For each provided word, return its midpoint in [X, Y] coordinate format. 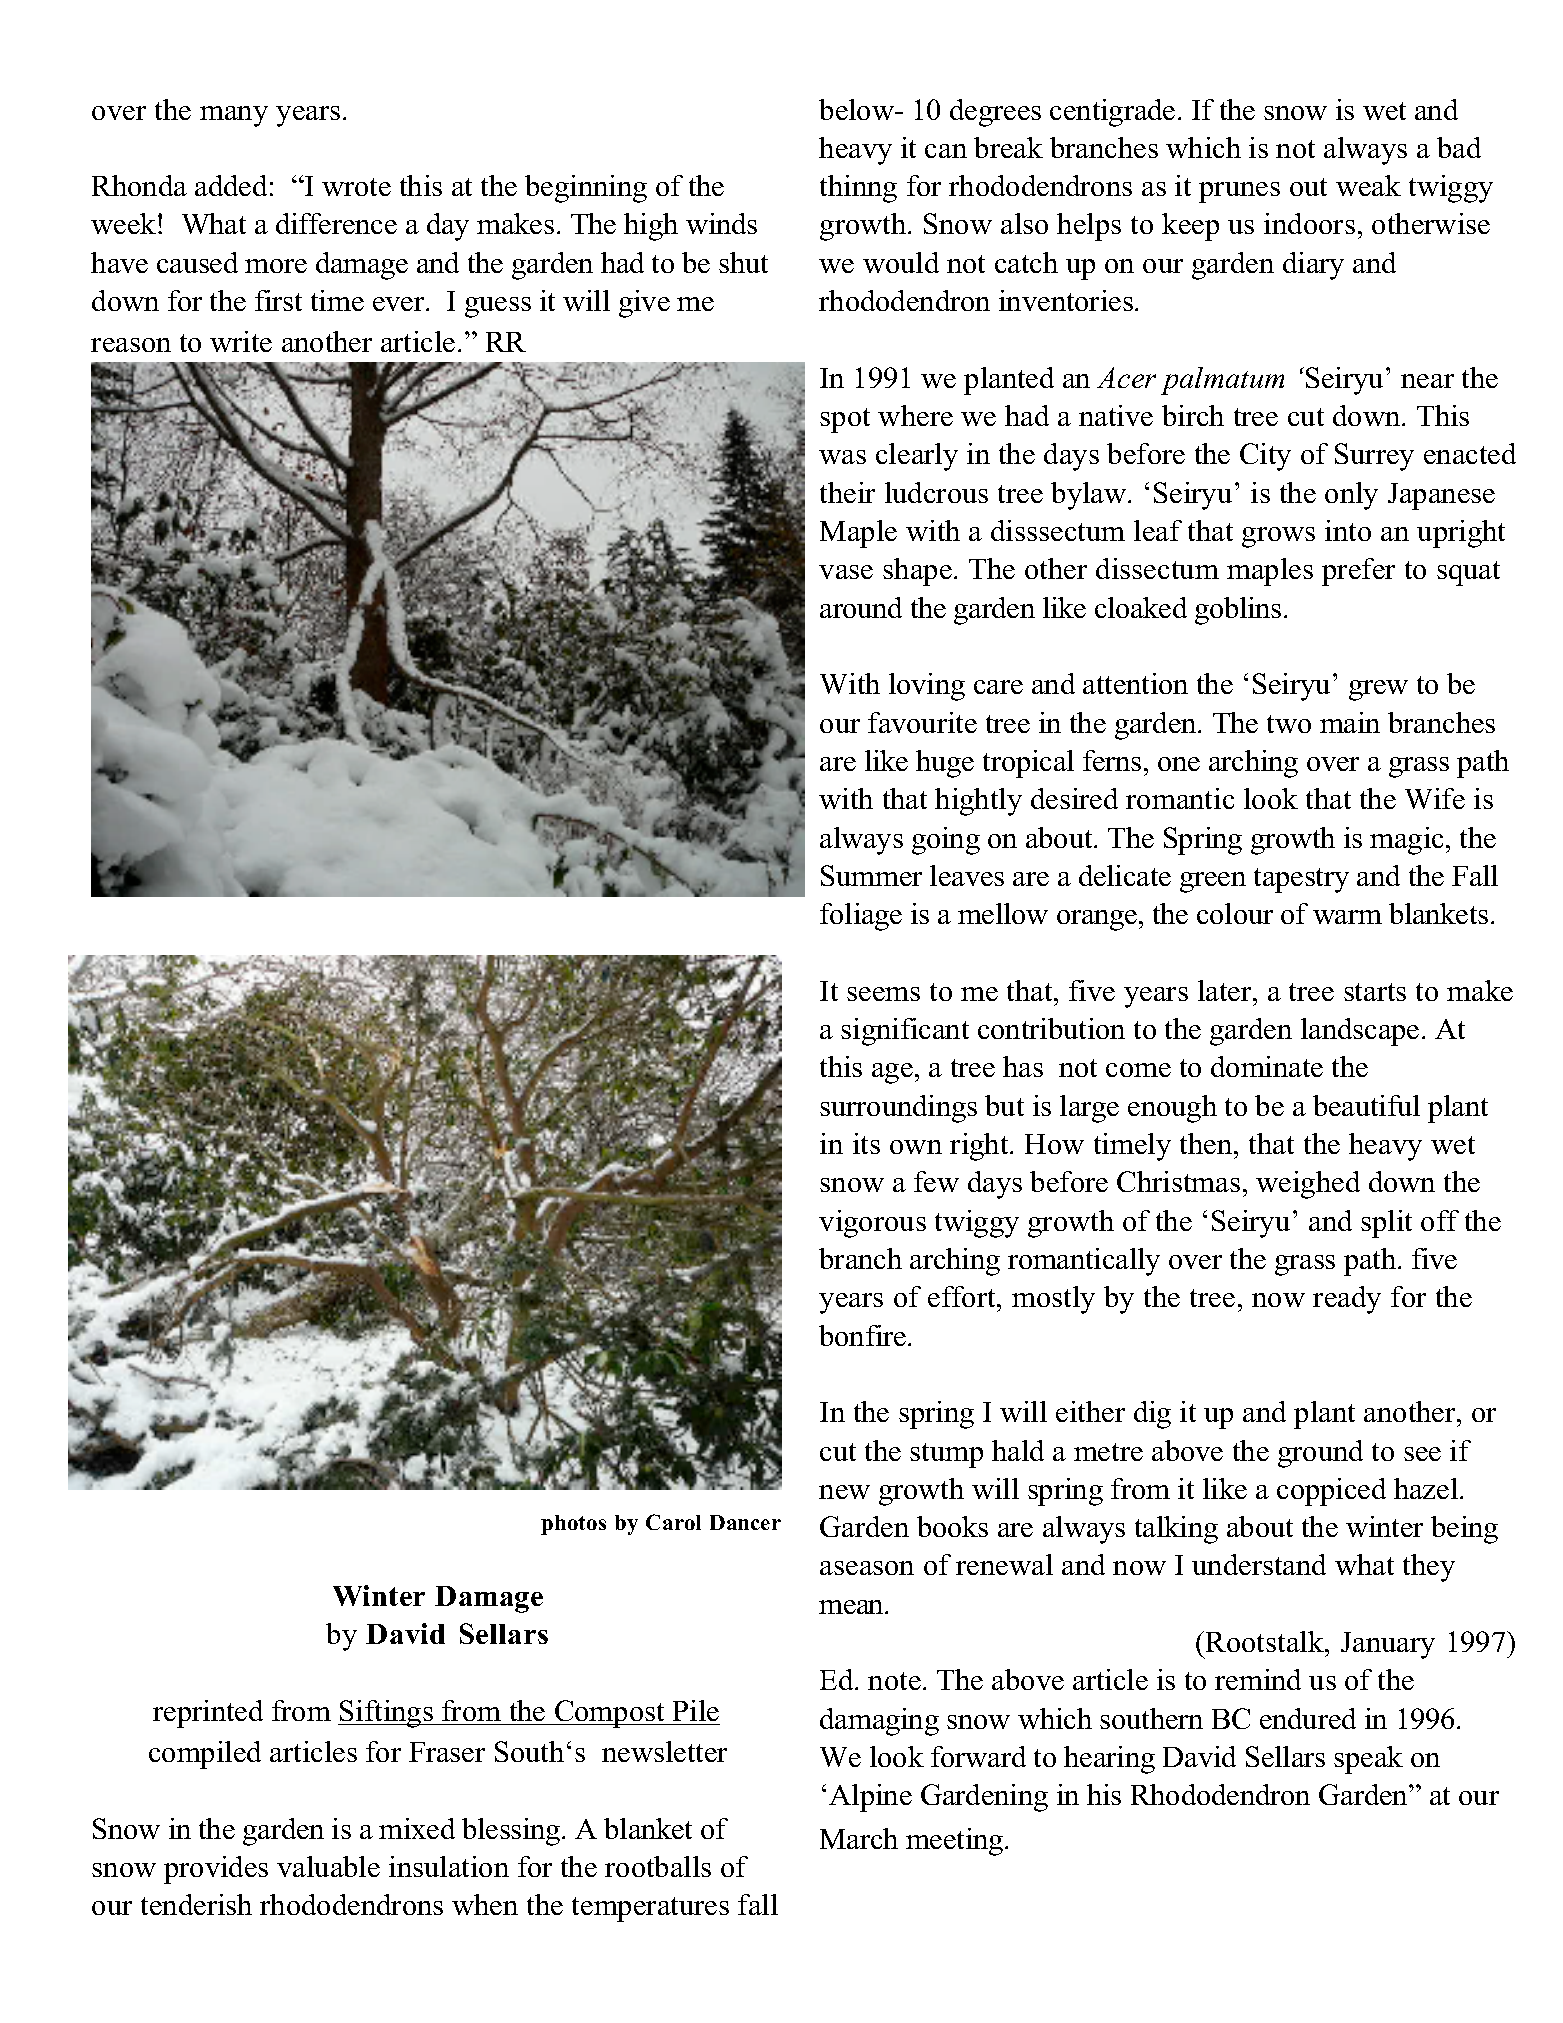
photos [573, 1525]
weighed [1308, 1185]
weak [1368, 185]
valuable [328, 1866]
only [1351, 496]
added [231, 185]
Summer [871, 875]
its [866, 1143]
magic [1406, 841]
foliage [861, 917]
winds [721, 223]
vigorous [872, 1224]
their [847, 492]
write [241, 341]
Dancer [745, 1522]
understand [1259, 1564]
